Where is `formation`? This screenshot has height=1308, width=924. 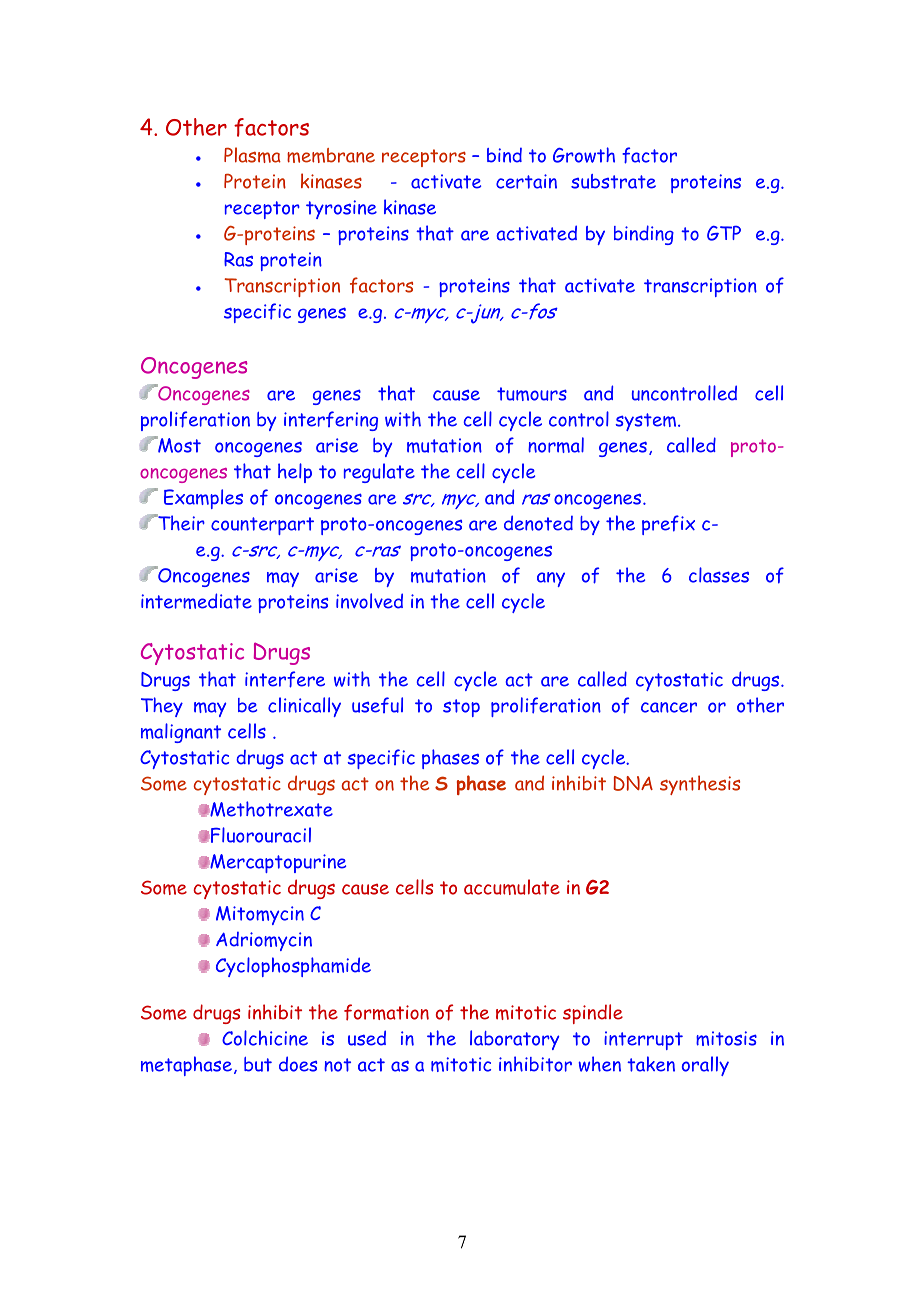
formation is located at coordinates (386, 1012).
